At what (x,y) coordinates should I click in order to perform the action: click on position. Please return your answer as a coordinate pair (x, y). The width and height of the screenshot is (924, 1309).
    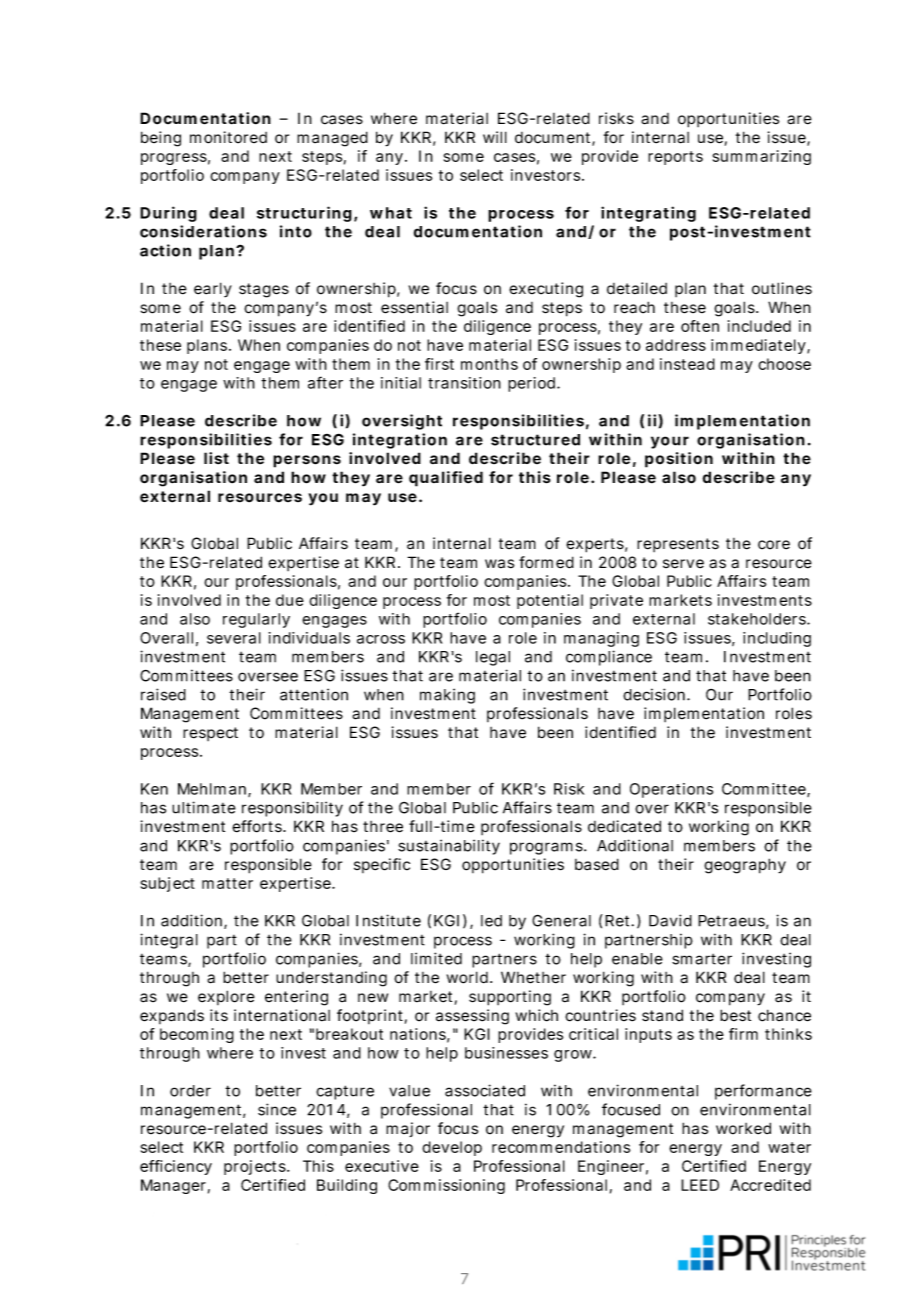
    Looking at the image, I should click on (679, 460).
